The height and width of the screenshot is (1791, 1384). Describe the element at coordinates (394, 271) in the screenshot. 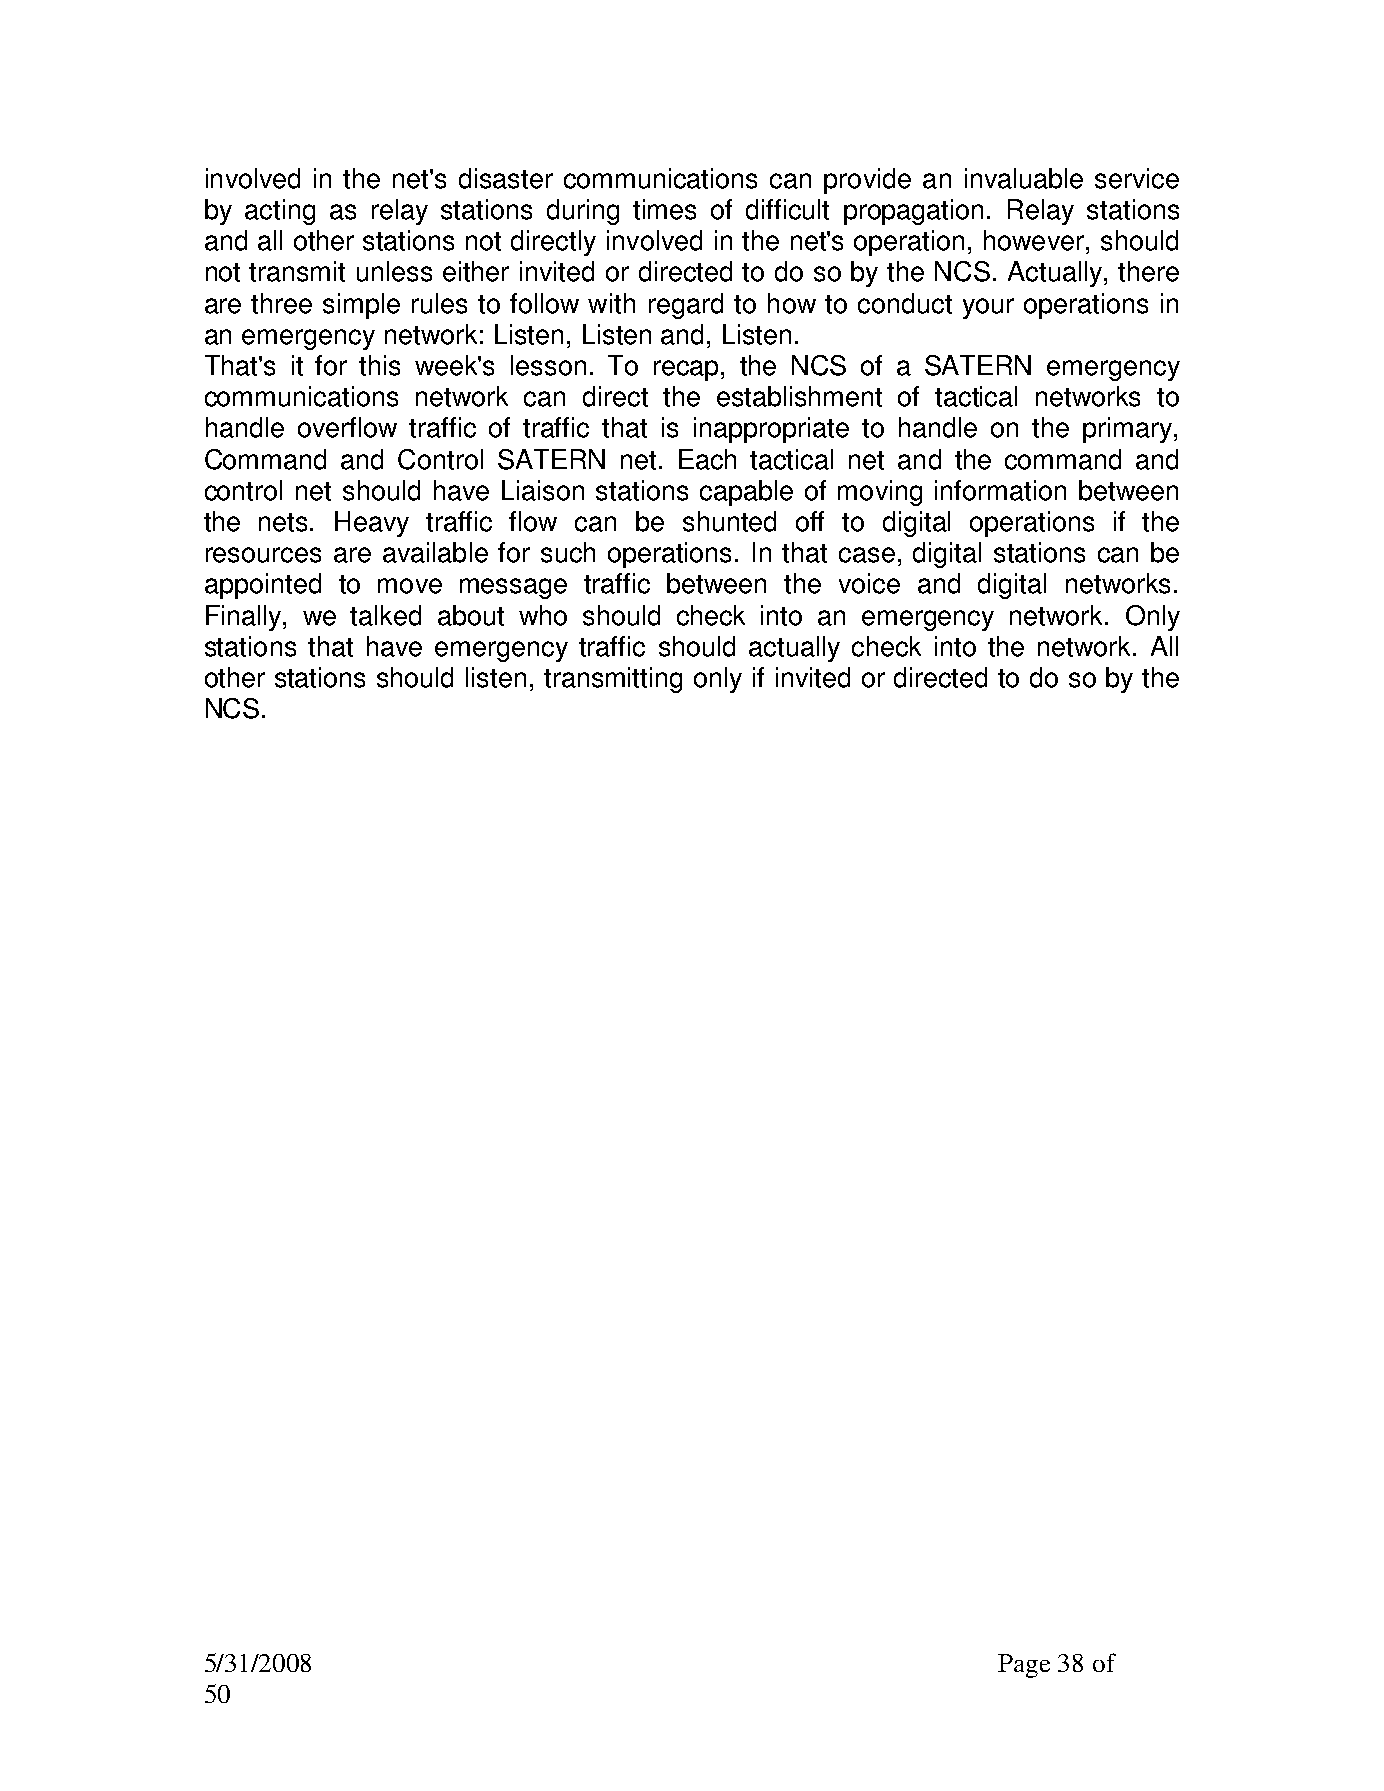

I see `unless` at that location.
